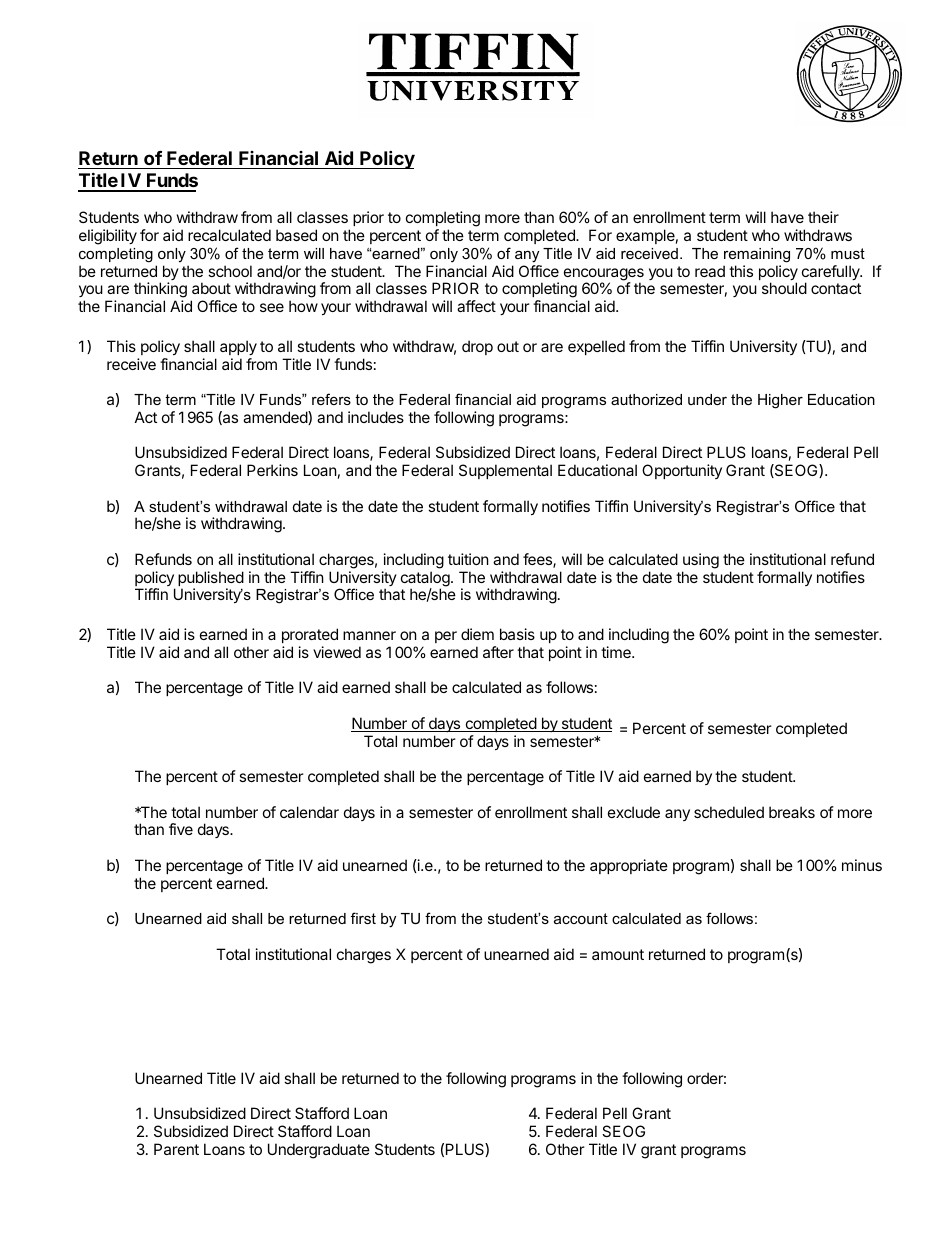  What do you see at coordinates (617, 652) in the screenshot?
I see `time` at bounding box center [617, 652].
